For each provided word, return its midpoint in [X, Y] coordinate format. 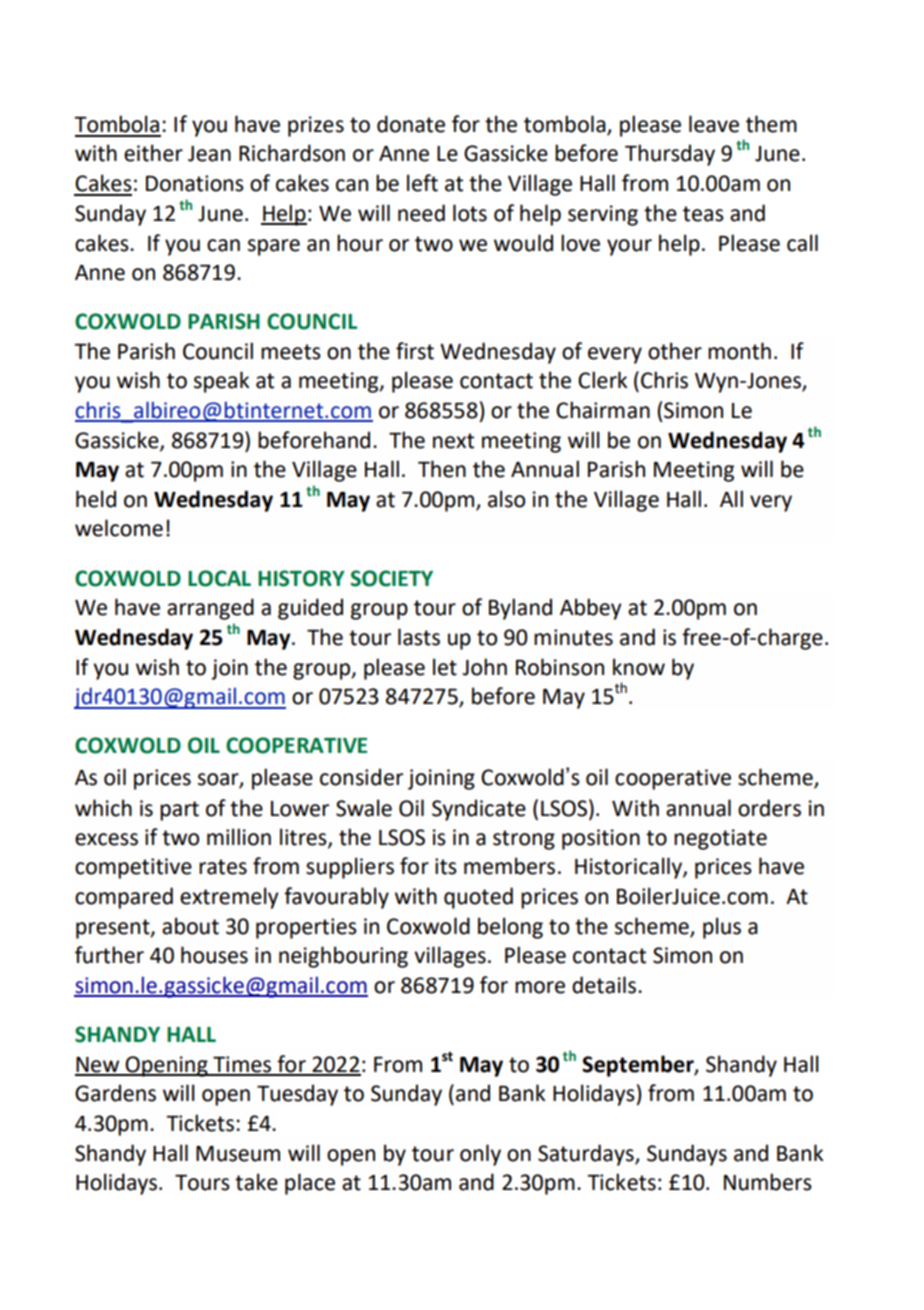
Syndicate [479, 810]
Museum [238, 1154]
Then [442, 469]
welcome [119, 528]
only [480, 1155]
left [422, 183]
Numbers [768, 1182]
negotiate [720, 839]
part [179, 811]
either [153, 153]
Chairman [603, 410]
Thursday [670, 155]
